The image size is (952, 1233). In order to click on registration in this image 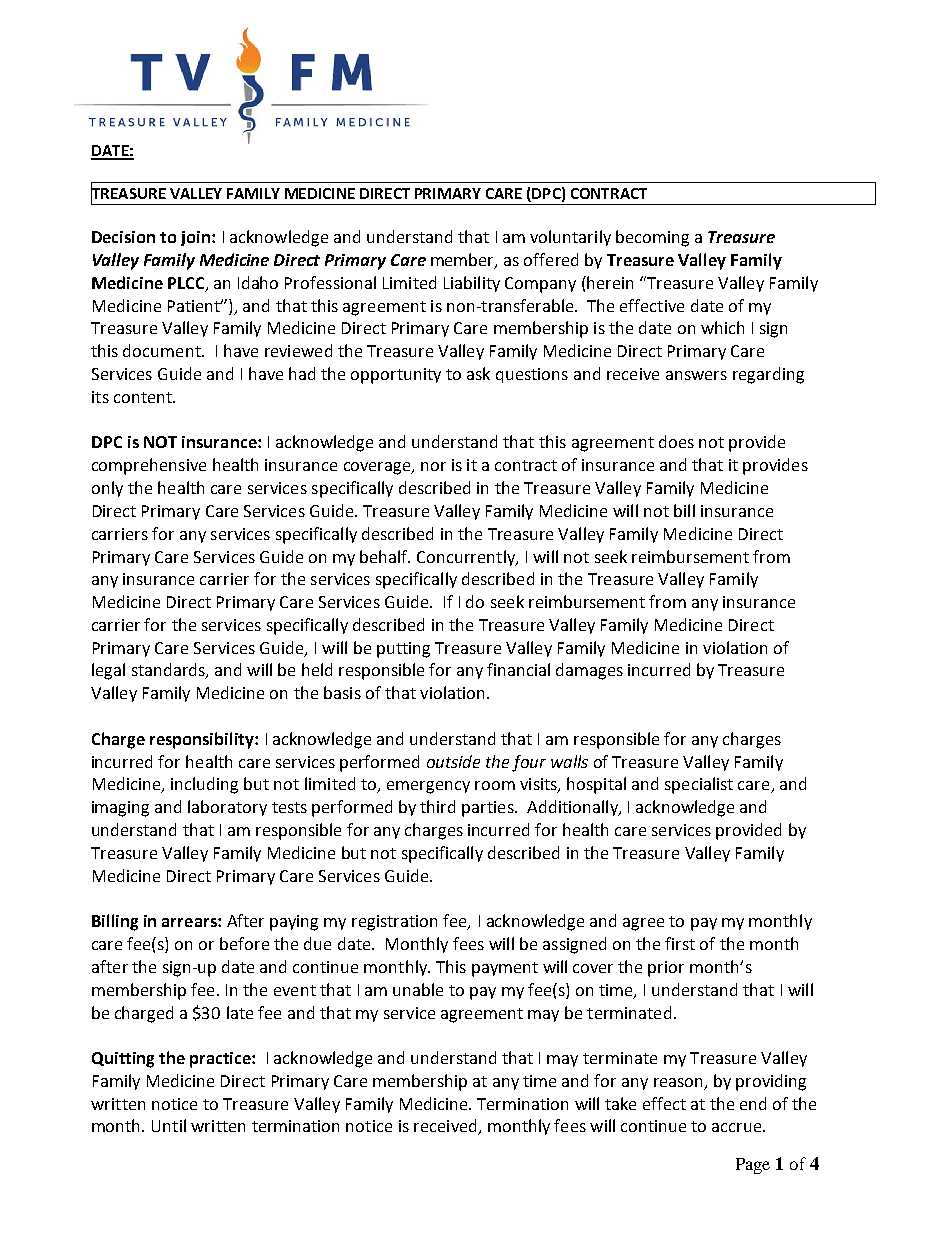, I will do `click(394, 923)`.
